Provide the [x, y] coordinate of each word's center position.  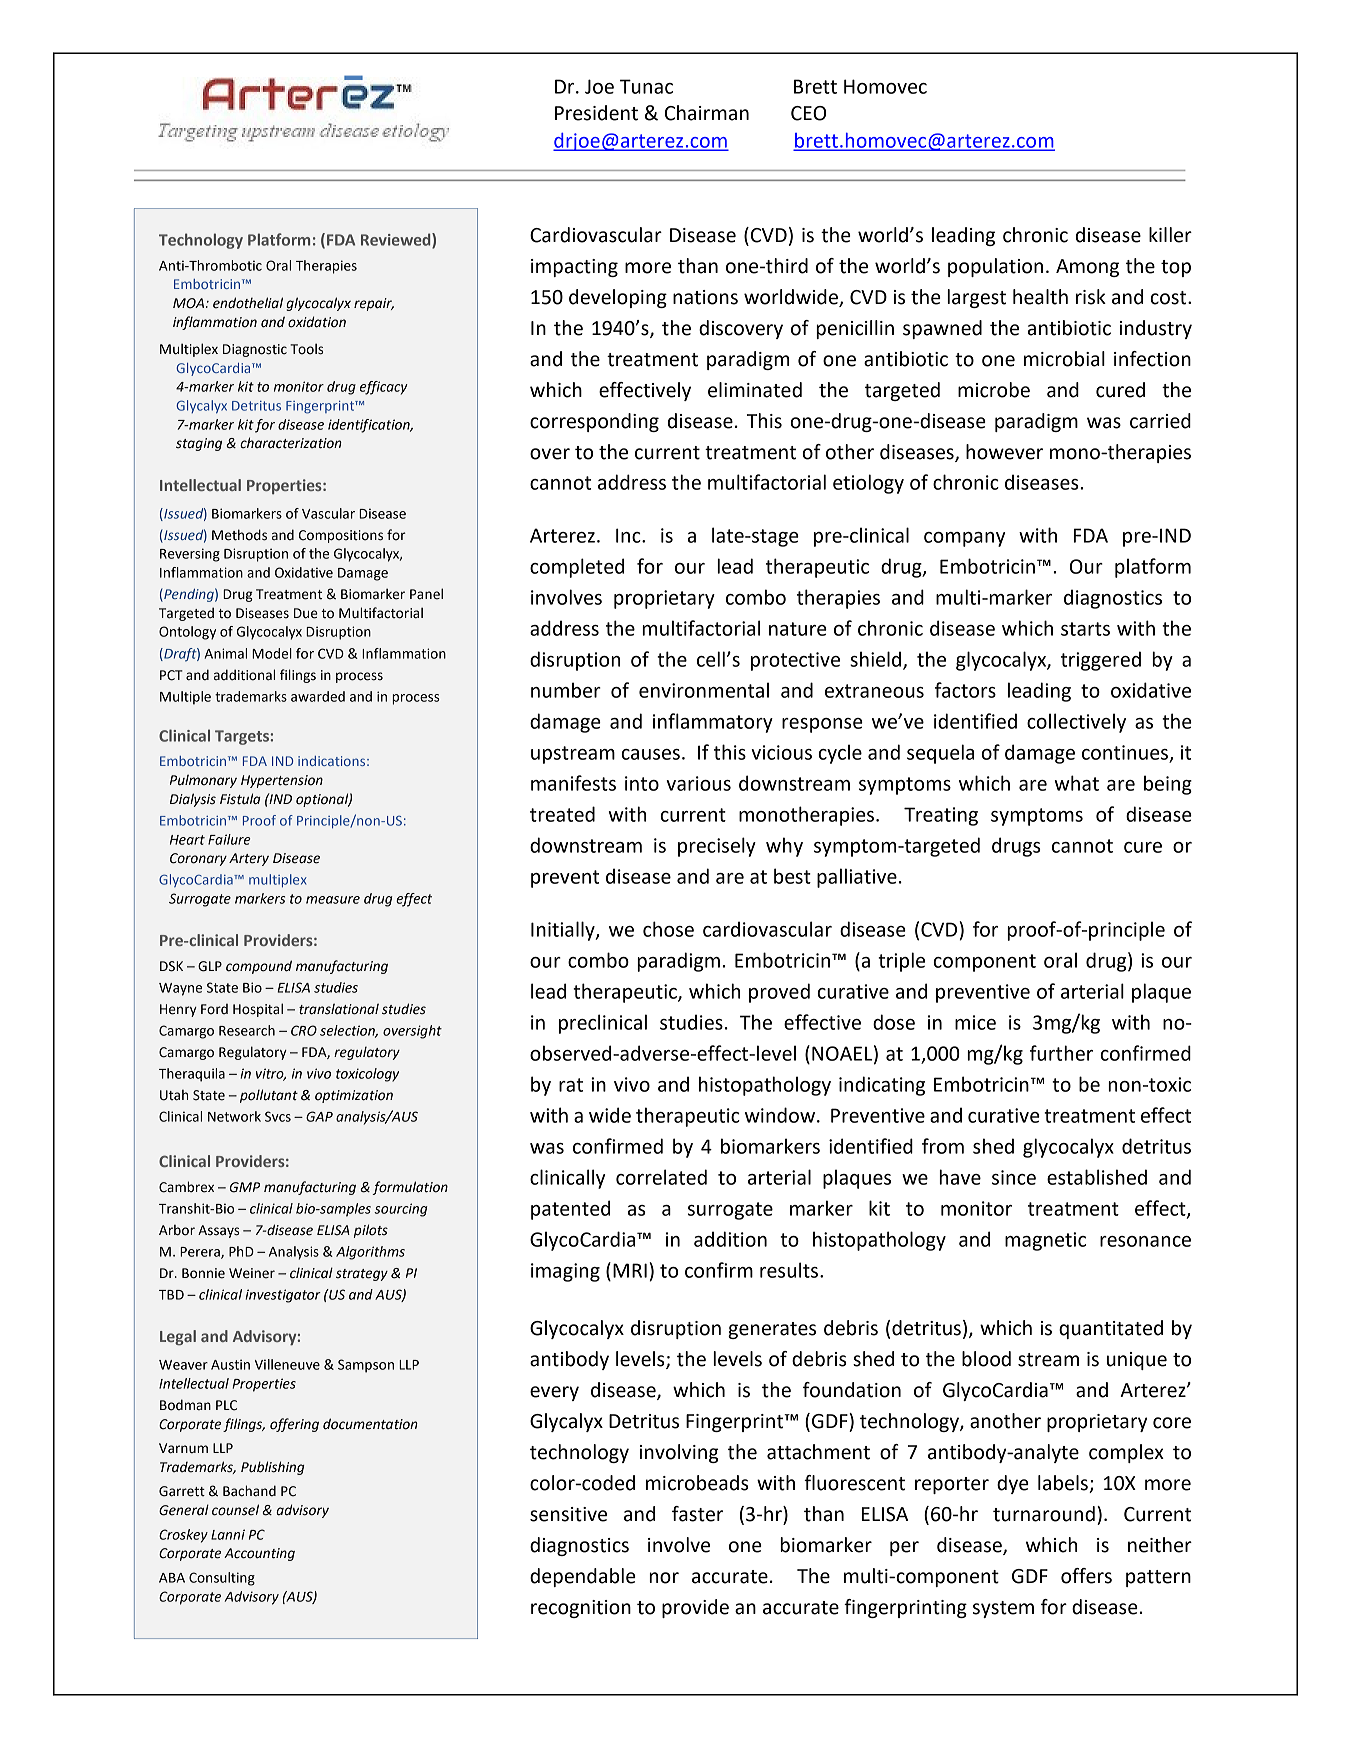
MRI [630, 1270]
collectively [1076, 723]
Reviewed [397, 240]
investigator [283, 1296]
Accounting [259, 1554]
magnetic [1045, 1241]
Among [1087, 268]
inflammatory [713, 723]
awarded [318, 696]
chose [668, 929]
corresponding [594, 422]
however [1004, 452]
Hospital [258, 1010]
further [1061, 1053]
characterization [291, 443]
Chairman [707, 113]
